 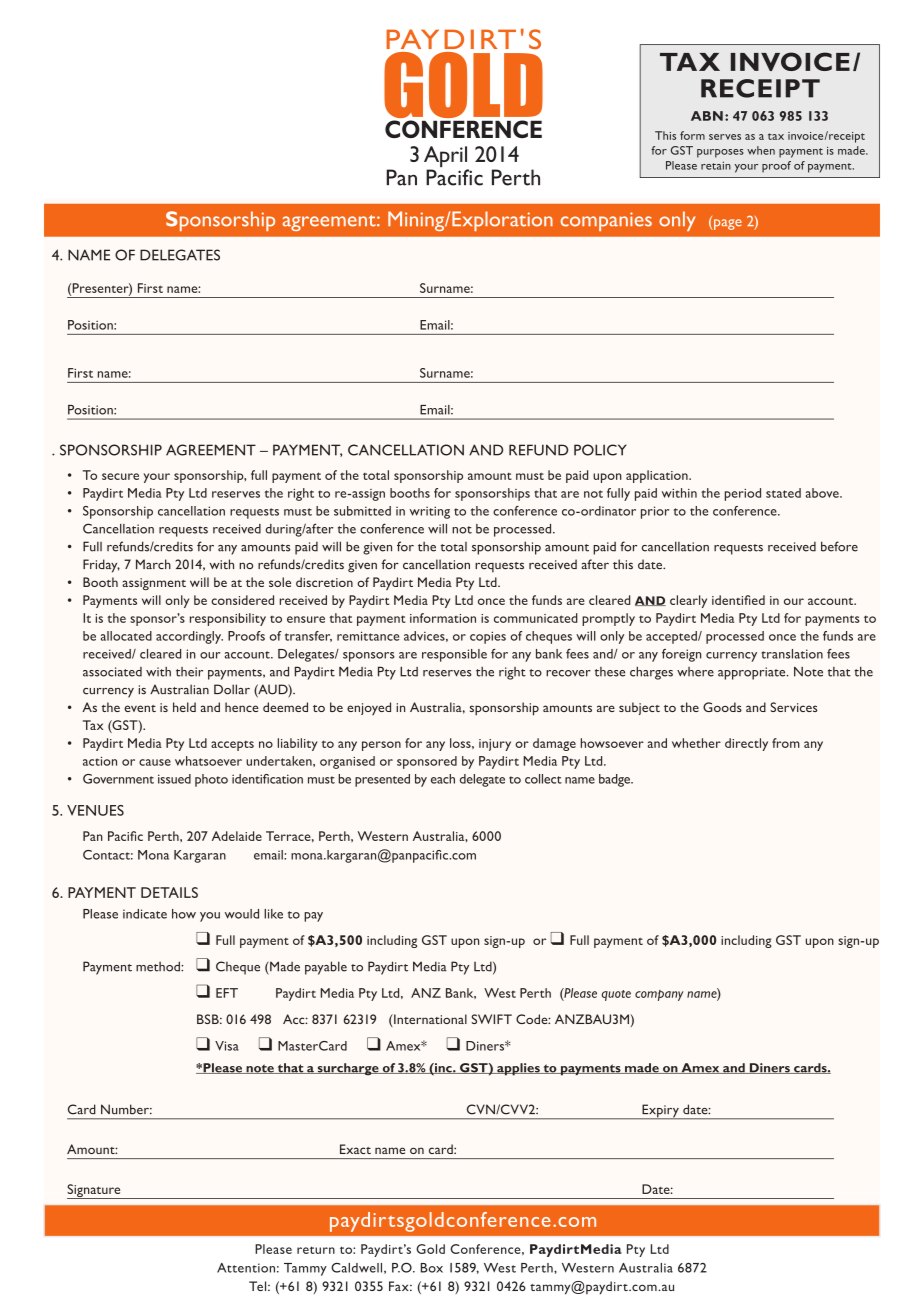 What do you see at coordinates (606, 221) in the document?
I see `companies` at bounding box center [606, 221].
